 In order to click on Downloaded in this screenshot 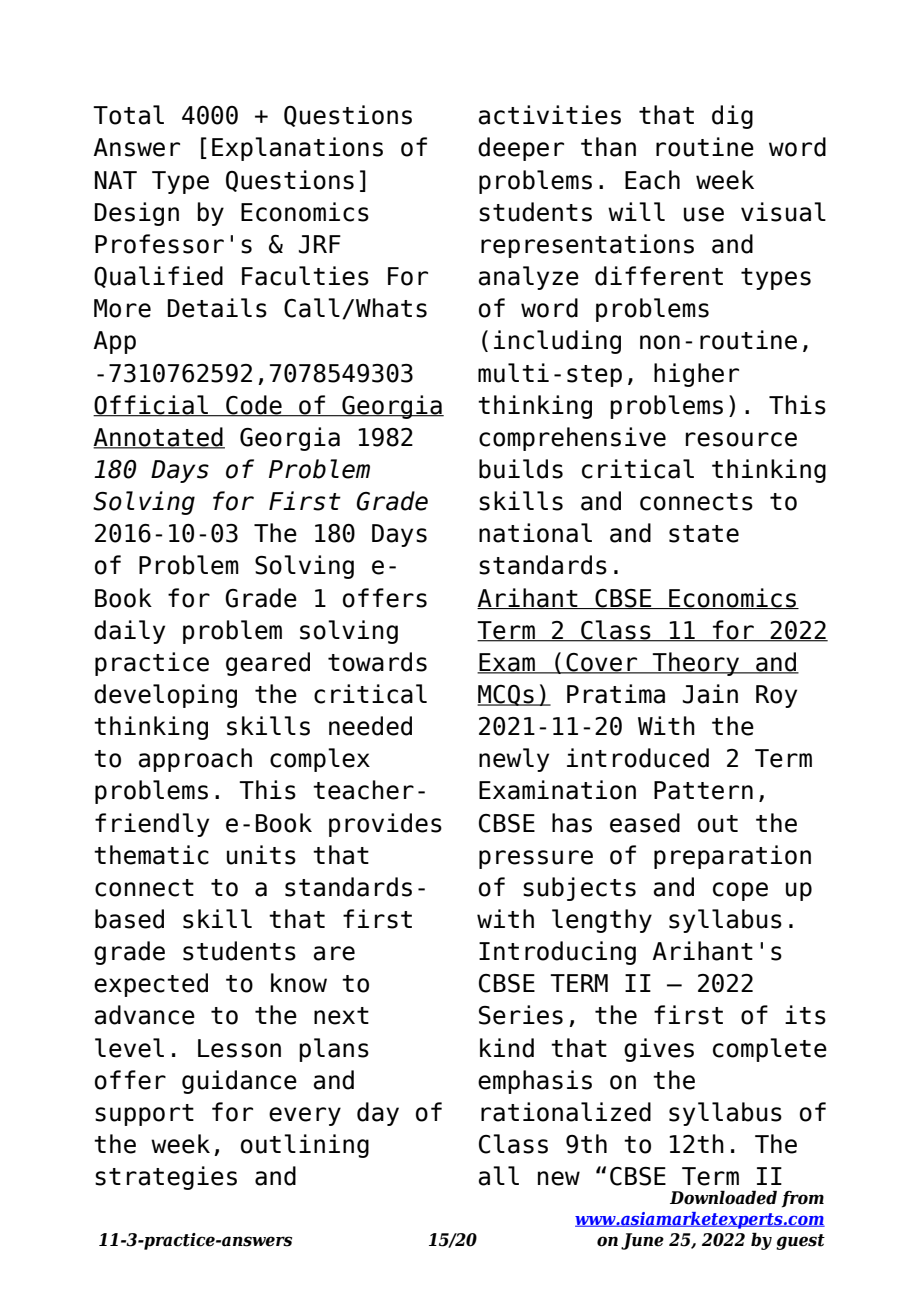, I will do `click(723, 1197)`.
